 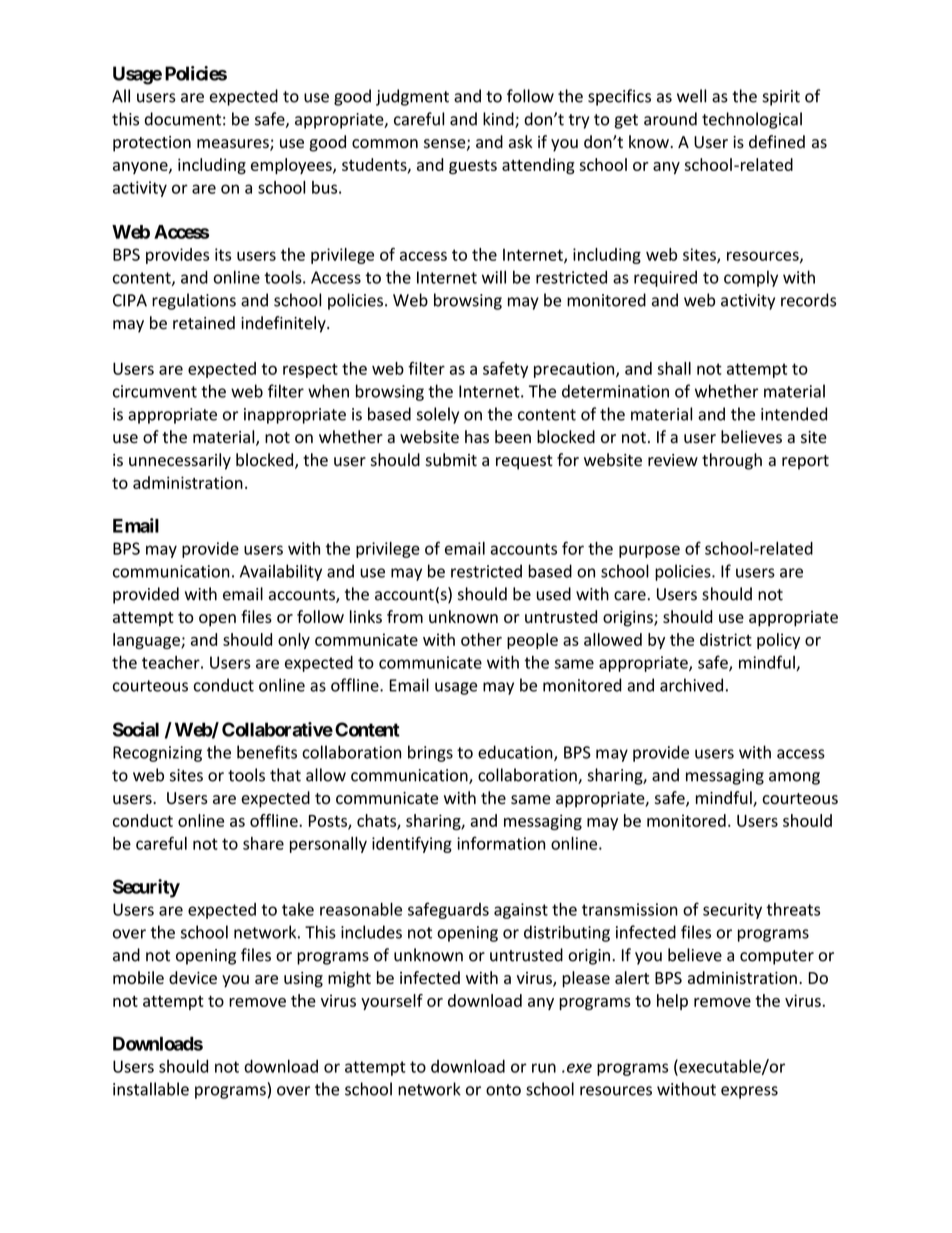 What do you see at coordinates (151, 1089) in the screenshot?
I see `installable` at bounding box center [151, 1089].
